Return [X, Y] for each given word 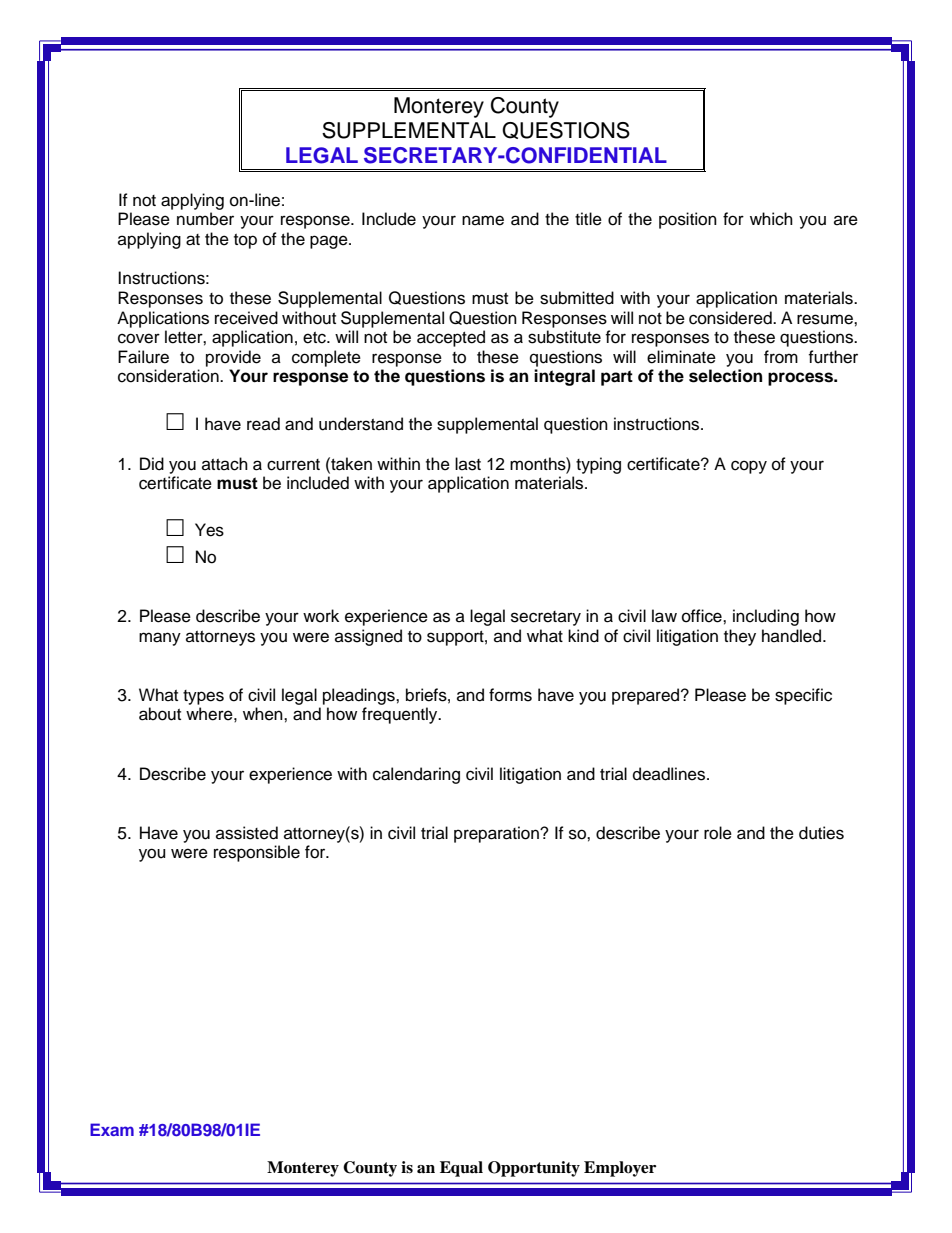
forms [510, 695]
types [203, 697]
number [205, 219]
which [771, 219]
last [468, 464]
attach [225, 464]
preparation [497, 834]
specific [803, 696]
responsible [257, 853]
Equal [461, 1169]
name [483, 220]
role [718, 833]
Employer [620, 1169]
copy [749, 467]
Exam [112, 1129]
